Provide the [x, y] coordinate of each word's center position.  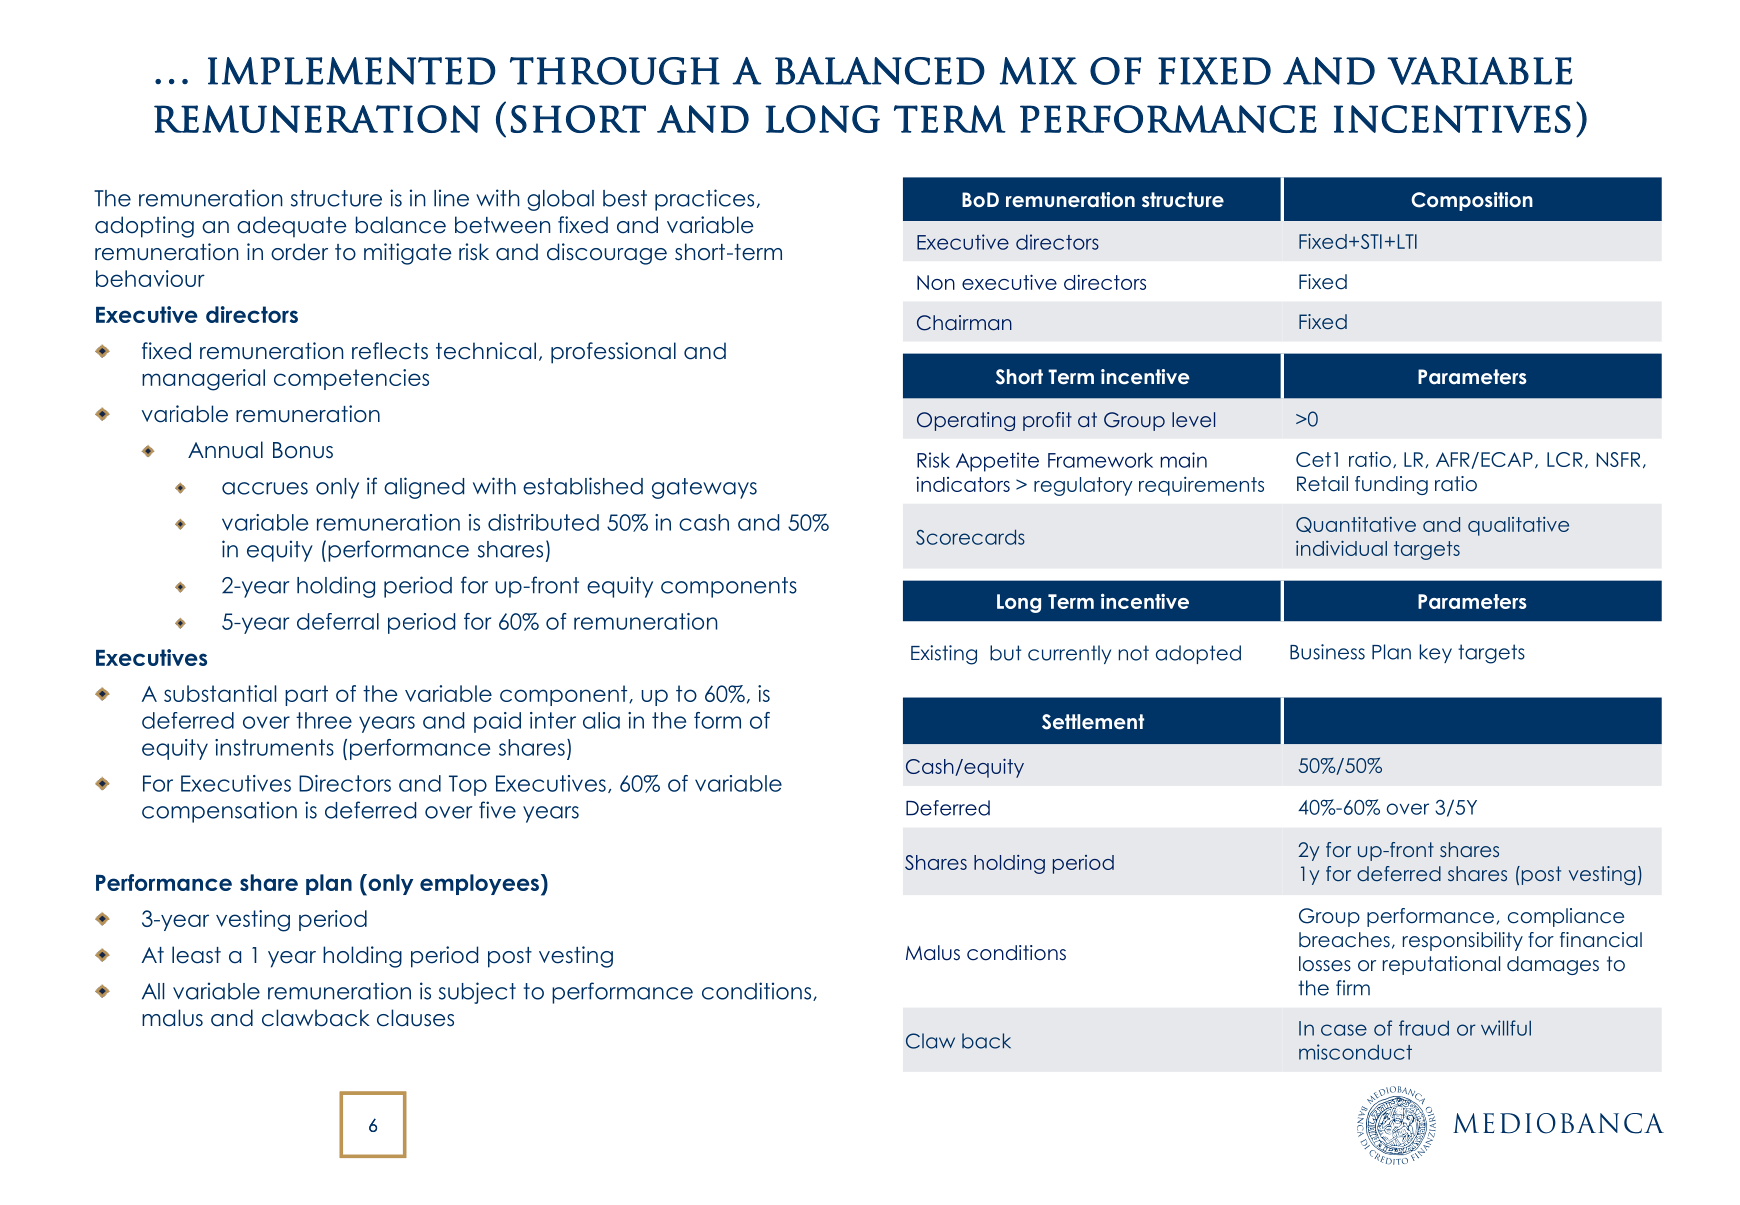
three [324, 720]
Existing [944, 655]
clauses [415, 1018]
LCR [1565, 459]
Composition [1472, 201]
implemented [352, 71]
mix [1038, 71]
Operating [966, 421]
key [1436, 653]
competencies [351, 379]
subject [477, 993]
